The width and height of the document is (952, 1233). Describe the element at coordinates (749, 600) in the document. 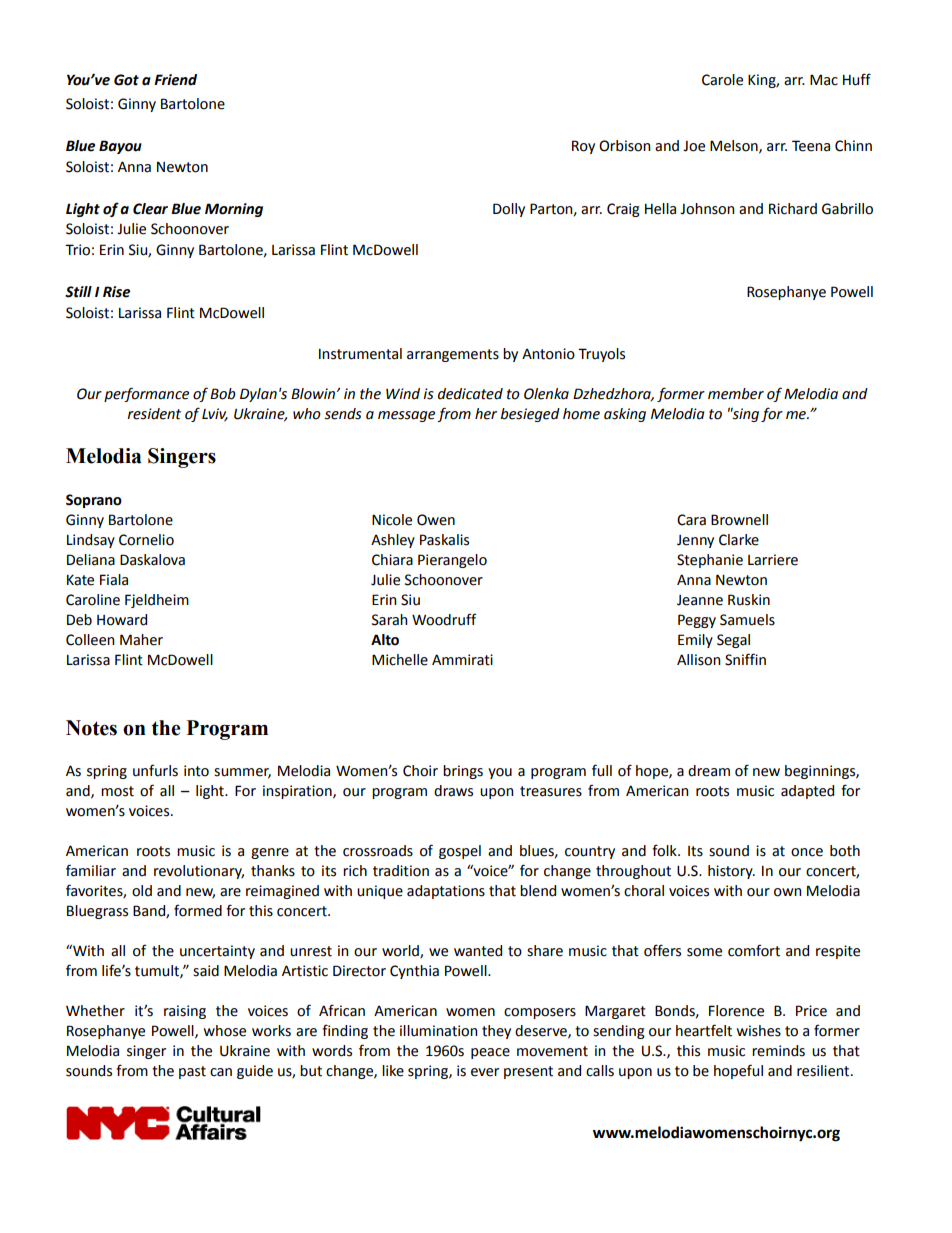

I see `Ruskin` at that location.
